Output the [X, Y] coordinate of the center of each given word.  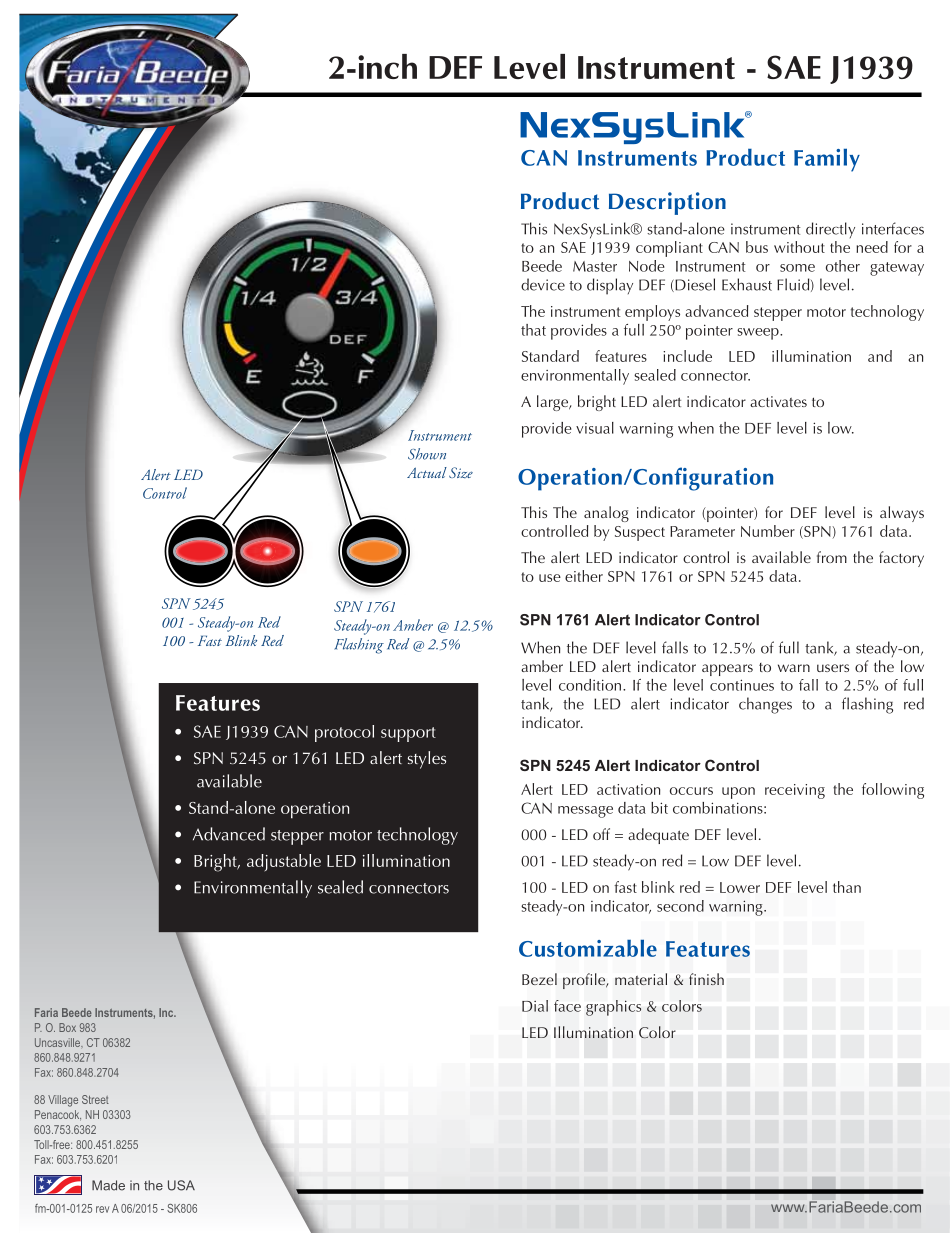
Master [595, 266]
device [543, 284]
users [833, 668]
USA [181, 1185]
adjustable [284, 862]
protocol [344, 733]
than [847, 887]
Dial [535, 1006]
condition [590, 685]
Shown [427, 454]
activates [778, 401]
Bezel [539, 979]
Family [827, 160]
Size [461, 472]
